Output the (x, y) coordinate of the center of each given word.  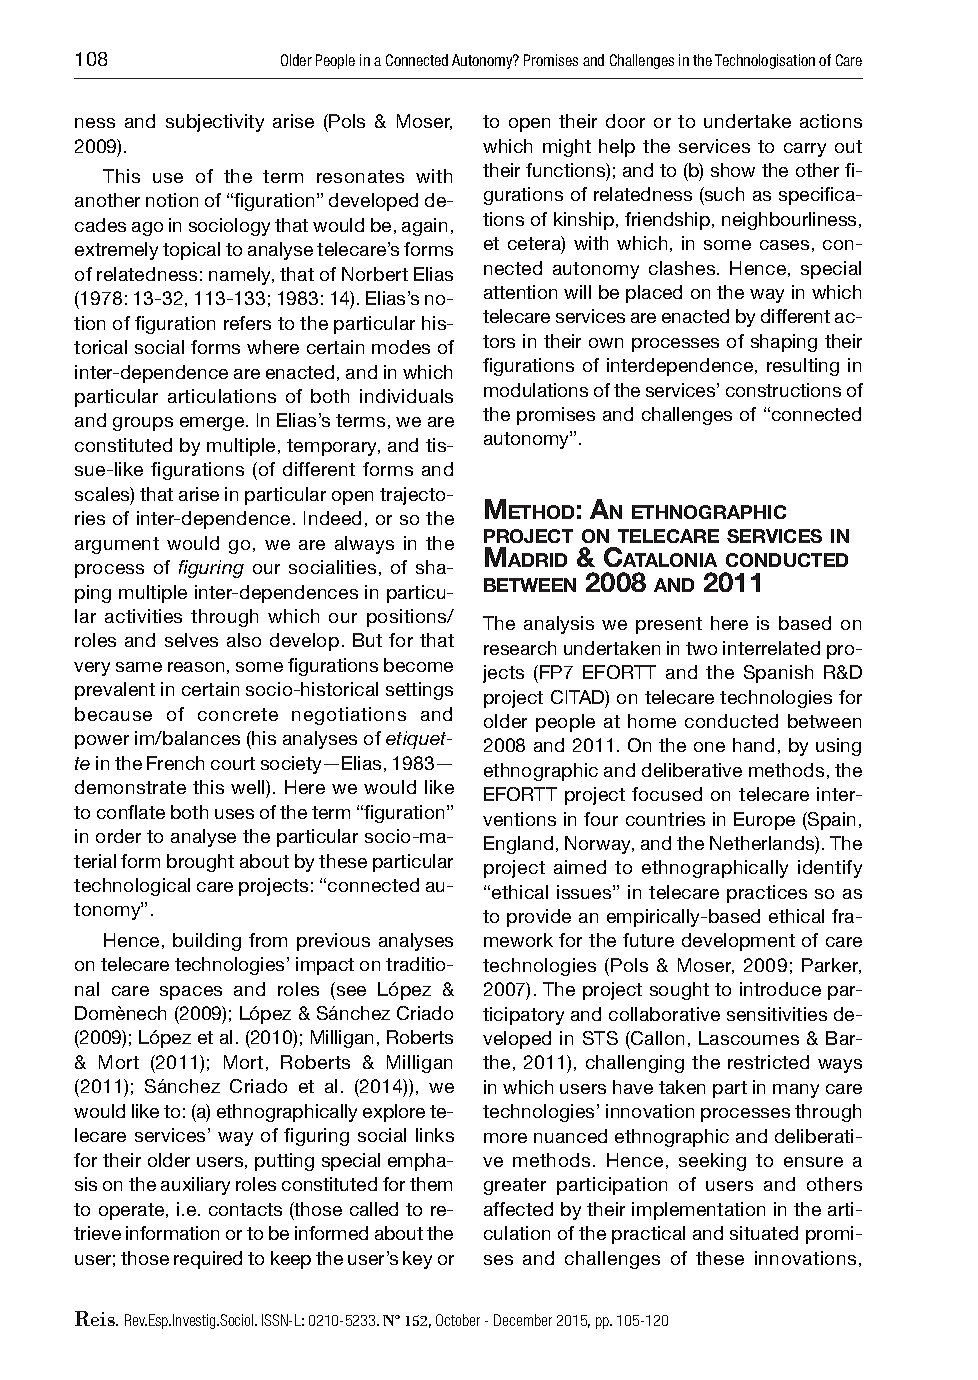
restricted (768, 1062)
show (733, 170)
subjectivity (215, 123)
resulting (803, 367)
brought (200, 863)
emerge (213, 424)
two (701, 648)
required (208, 1260)
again (424, 227)
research (520, 648)
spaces (191, 993)
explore (394, 1113)
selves (191, 640)
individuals (406, 396)
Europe (764, 821)
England (518, 845)
